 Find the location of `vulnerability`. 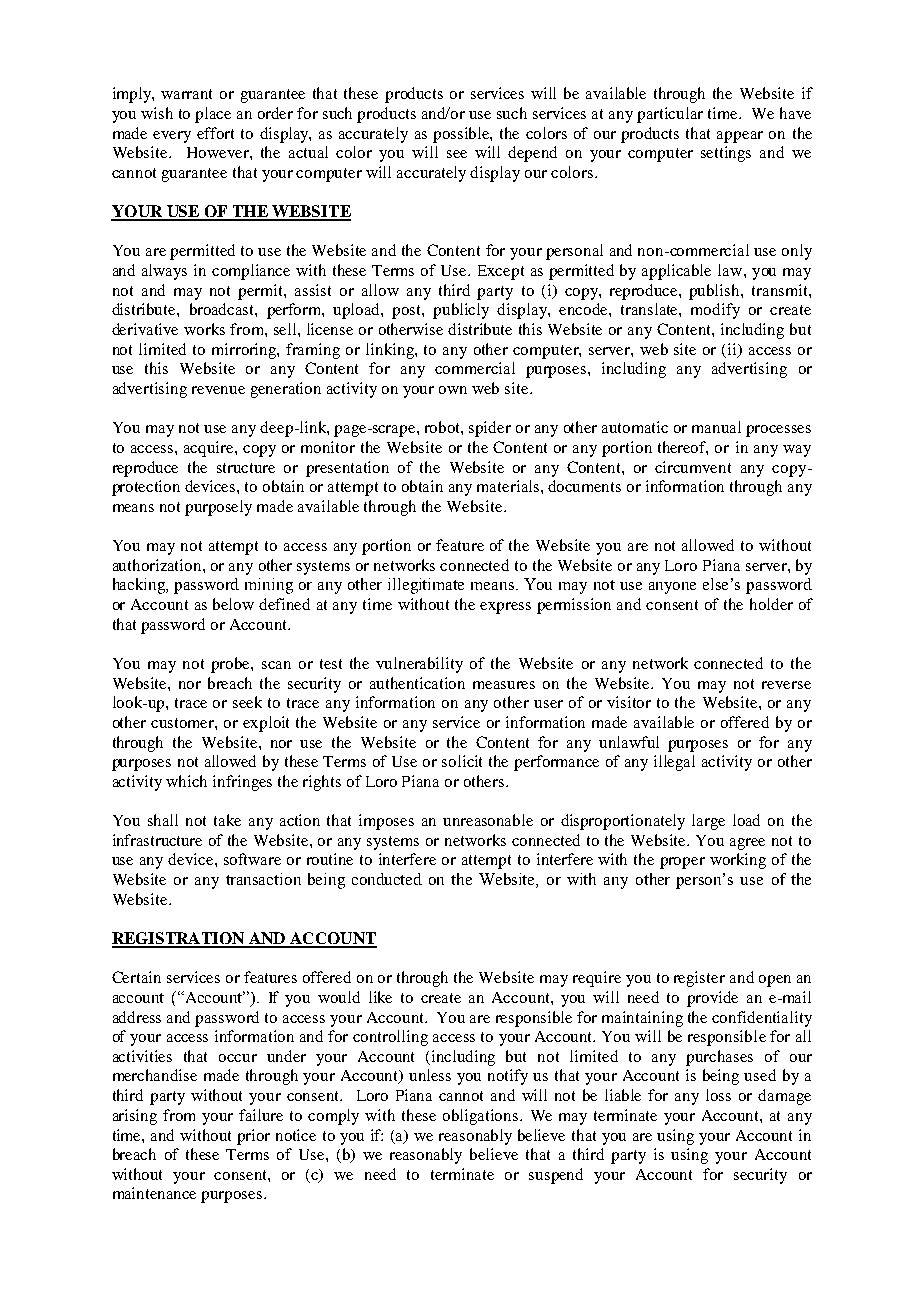

vulnerability is located at coordinates (419, 665).
